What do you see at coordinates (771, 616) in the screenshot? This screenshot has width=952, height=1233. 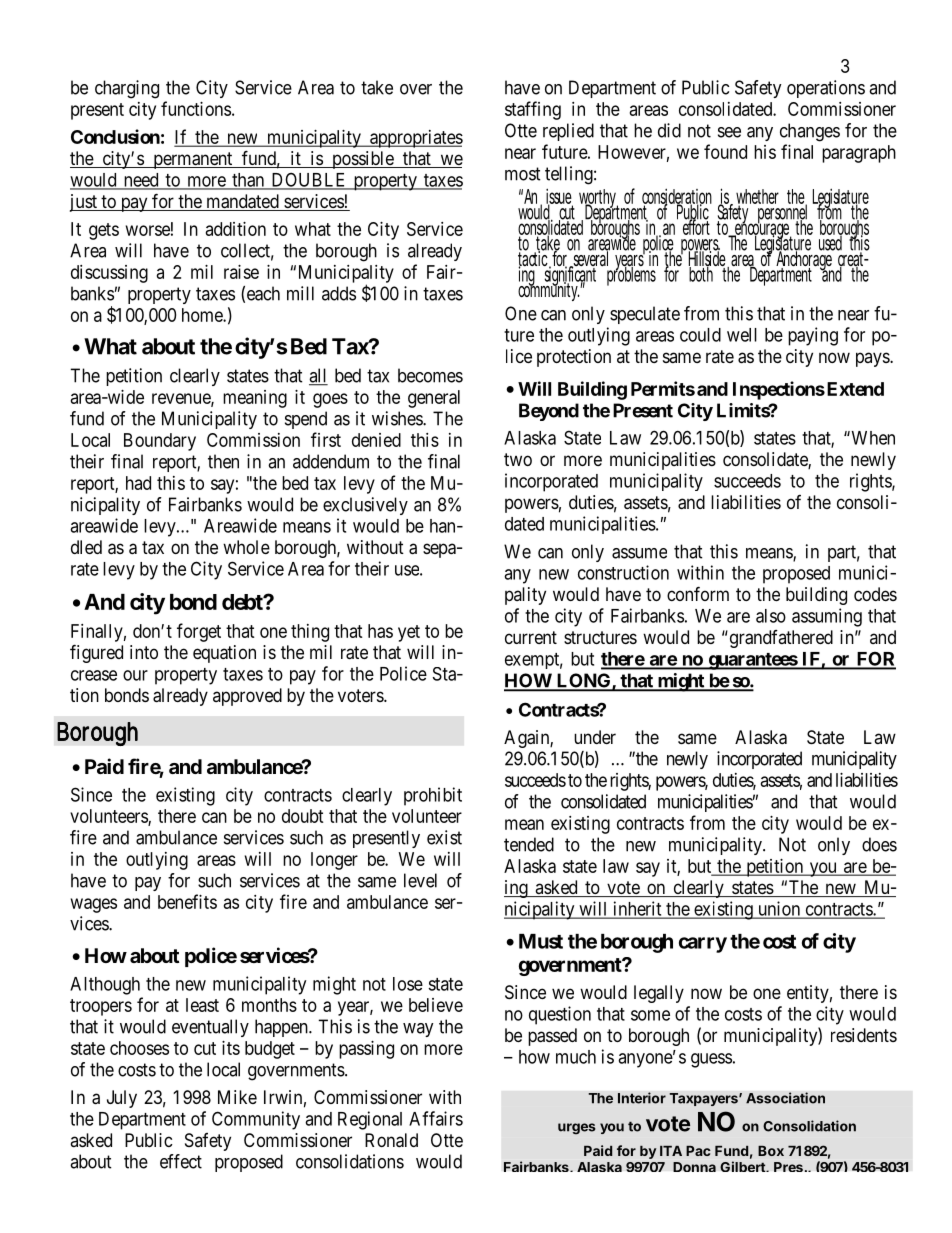 I see `also` at bounding box center [771, 616].
